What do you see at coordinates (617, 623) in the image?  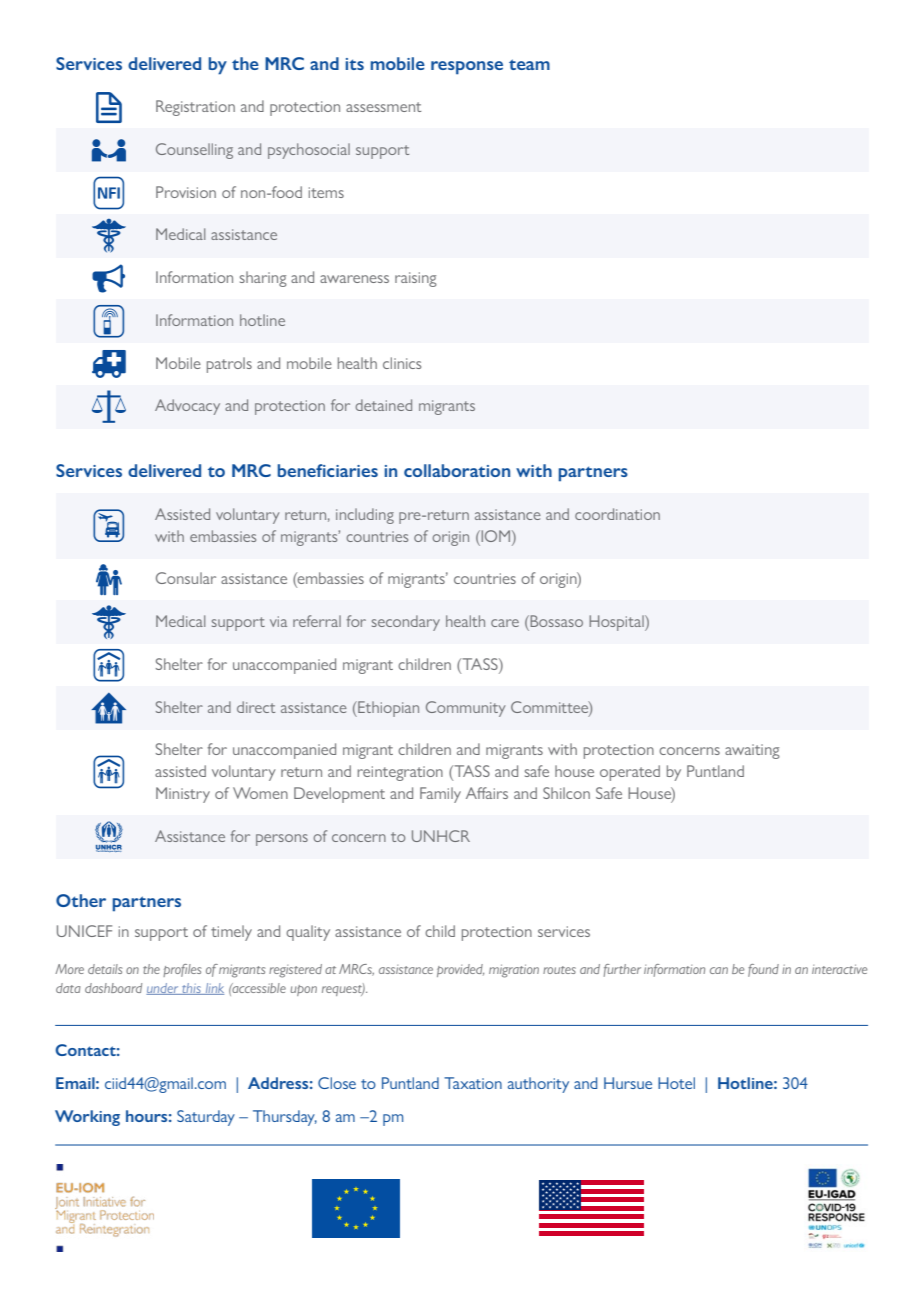 I see `Hospital` at bounding box center [617, 623].
